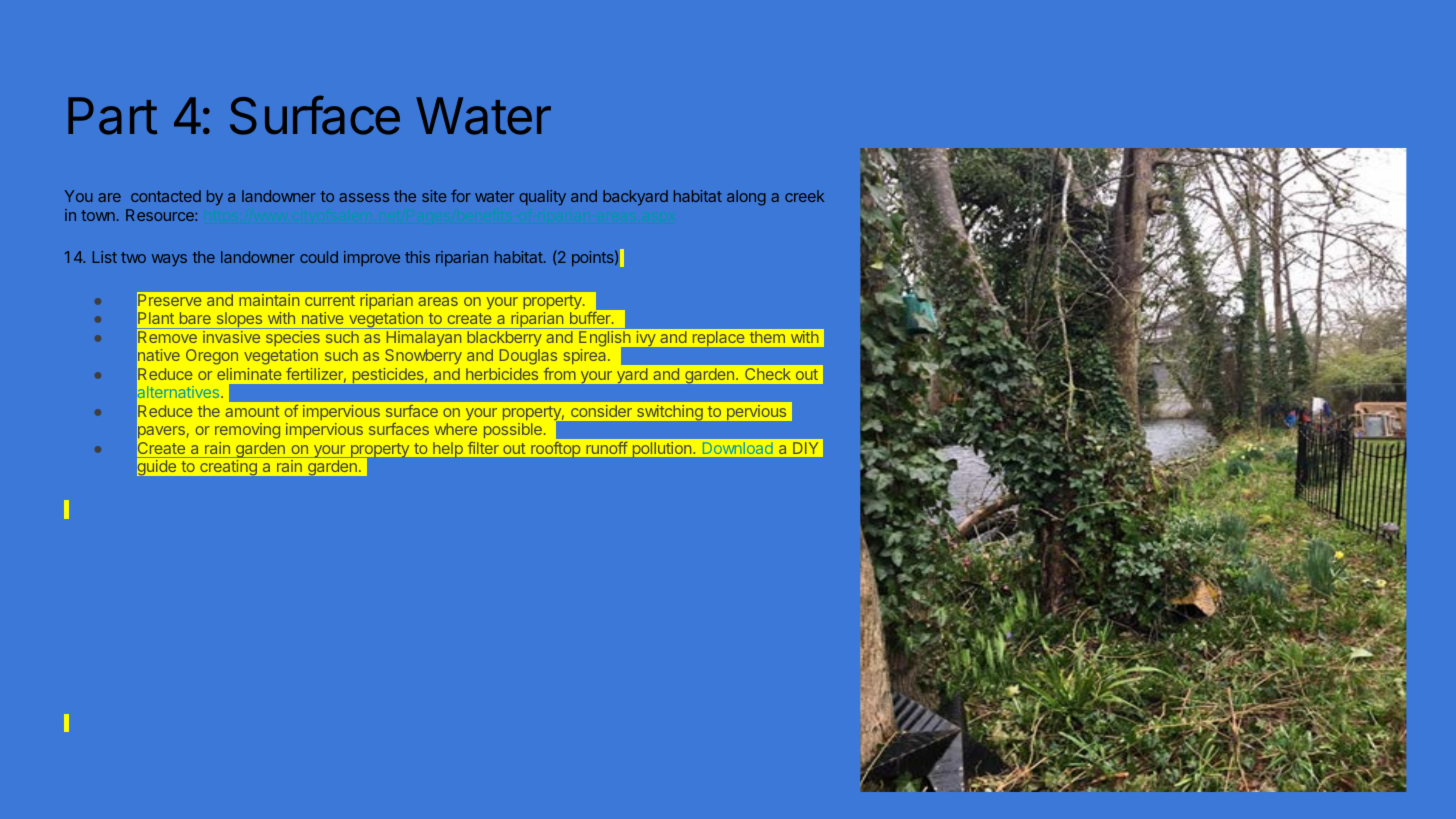 Image resolution: width=1456 pixels, height=819 pixels. I want to click on pollution, so click(662, 449).
